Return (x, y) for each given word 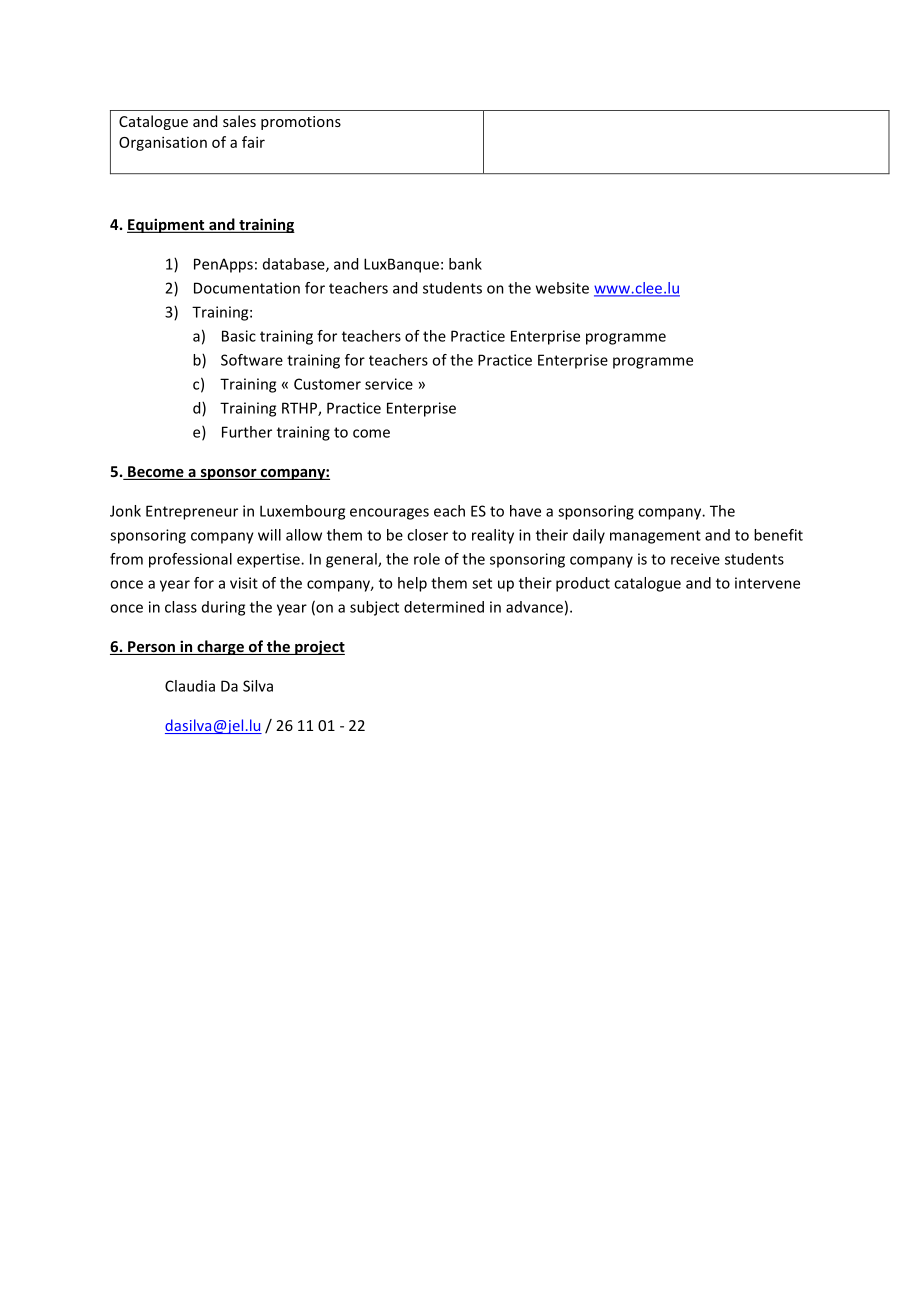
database (295, 265)
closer (427, 535)
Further (247, 432)
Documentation (247, 288)
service (389, 384)
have (525, 511)
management (655, 537)
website (562, 288)
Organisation (163, 143)
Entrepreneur (192, 512)
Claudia (190, 686)
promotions (301, 123)
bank (465, 264)
